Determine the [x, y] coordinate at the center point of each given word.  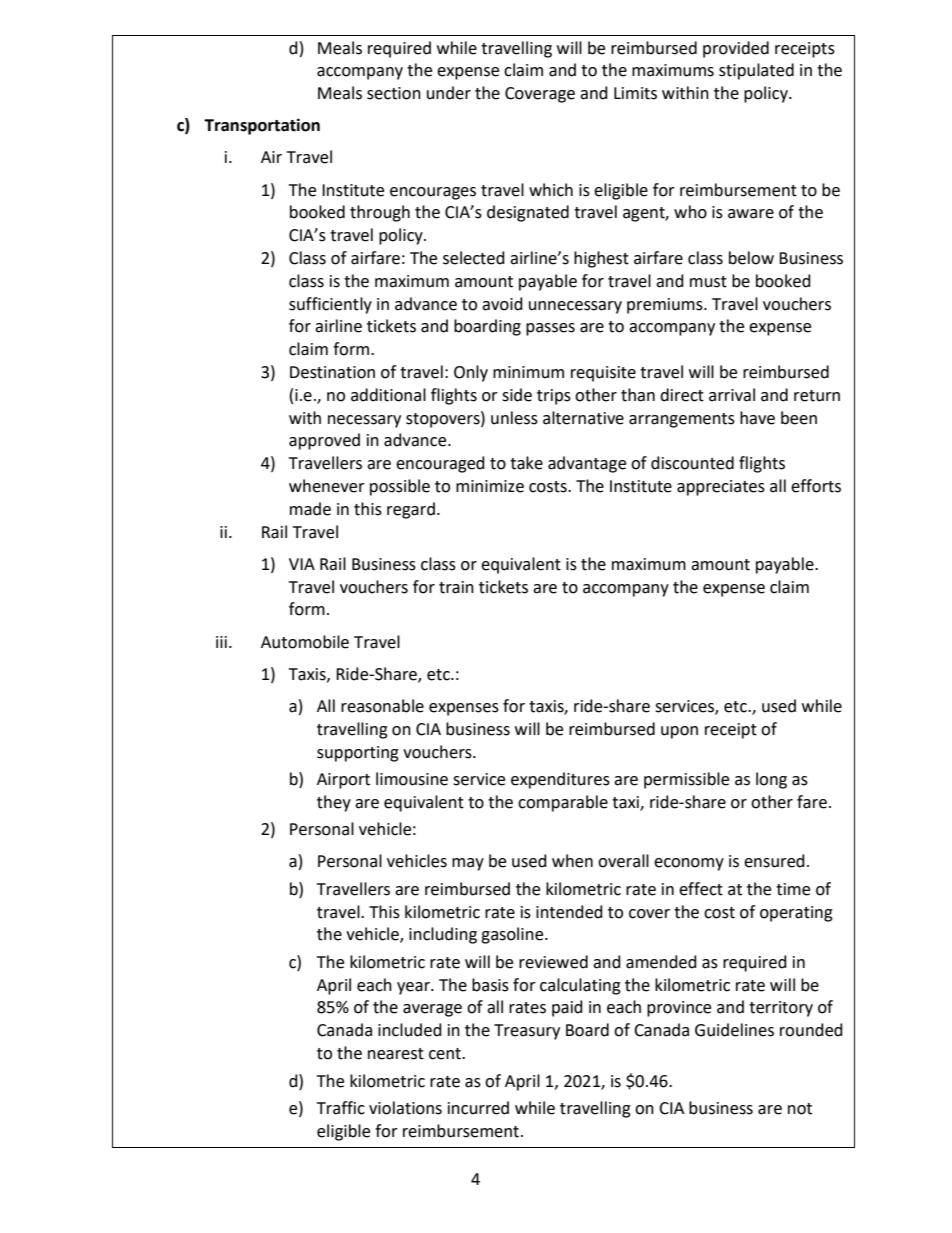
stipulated [756, 71]
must [708, 282]
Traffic [341, 1108]
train [456, 587]
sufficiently [330, 305]
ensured [774, 861]
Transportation [262, 126]
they [334, 803]
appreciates [721, 488]
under [449, 93]
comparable [563, 803]
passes [550, 329]
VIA [302, 564]
